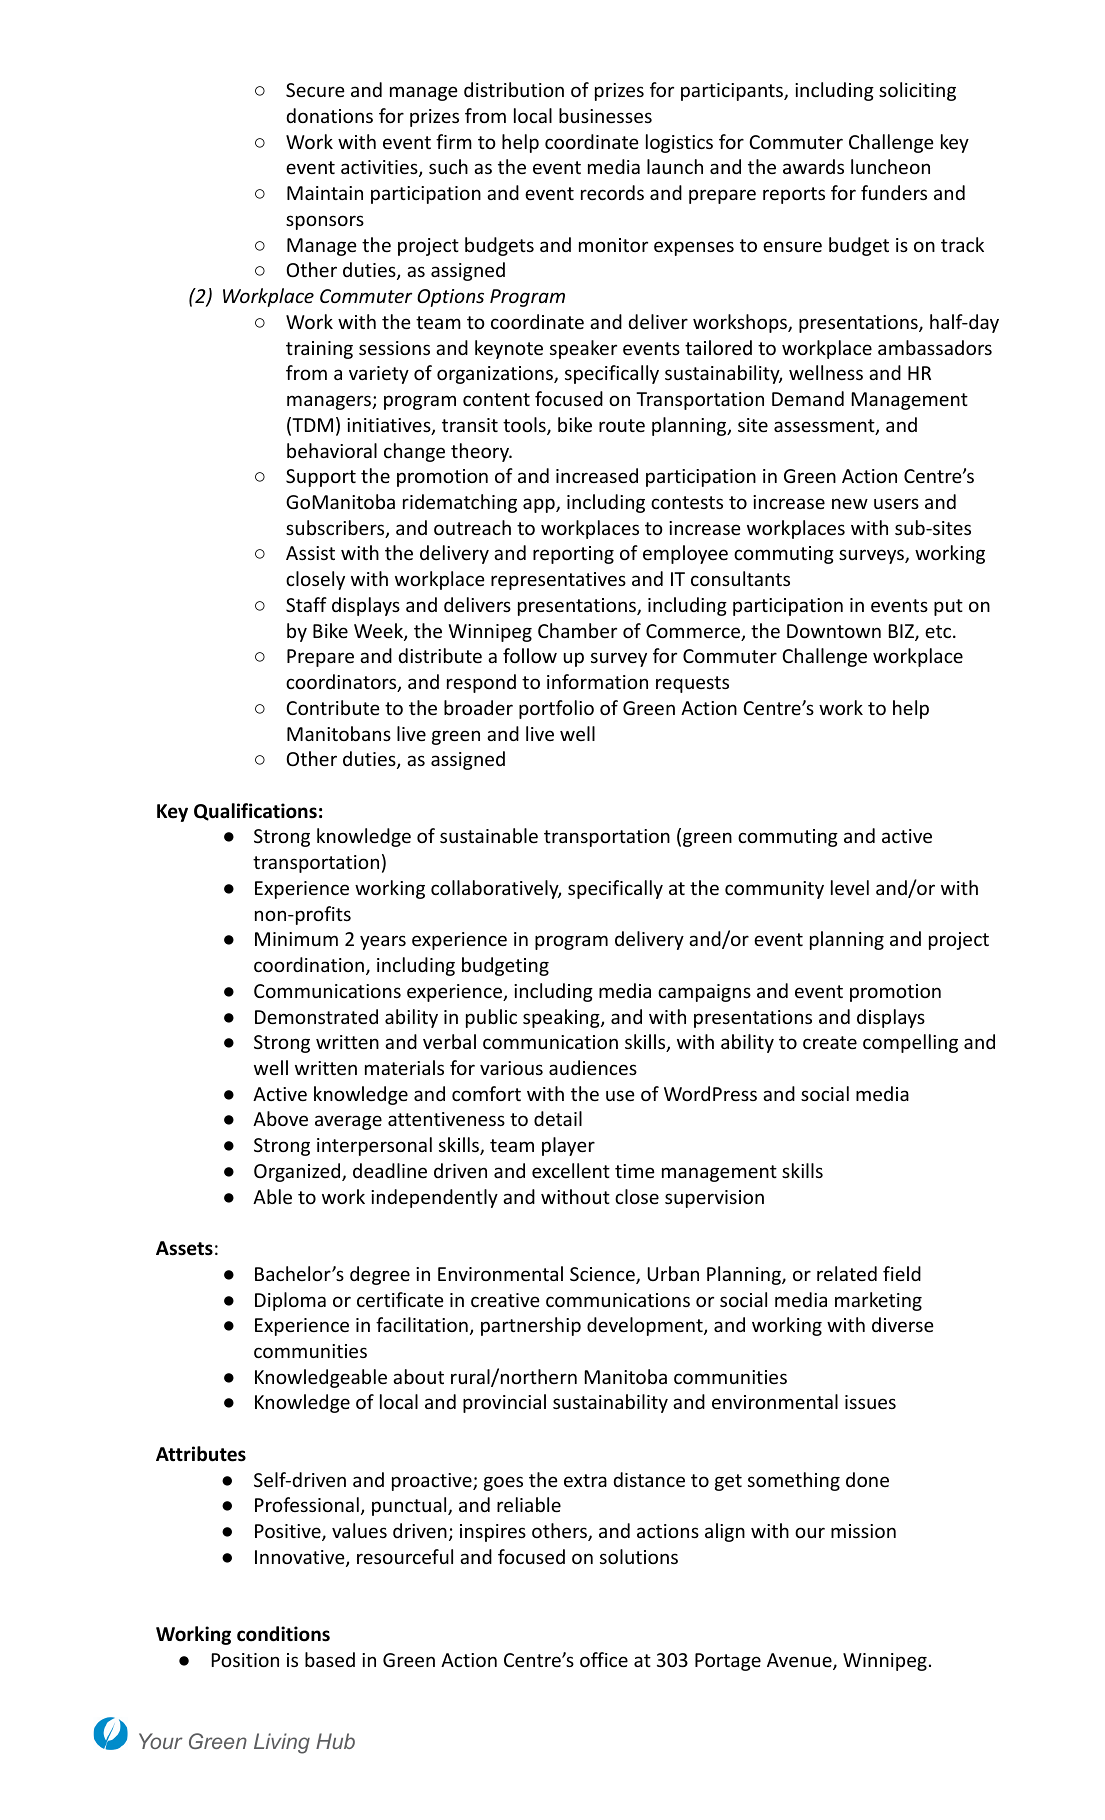 The image size is (1105, 1820). I want to click on partnership, so click(531, 1326).
